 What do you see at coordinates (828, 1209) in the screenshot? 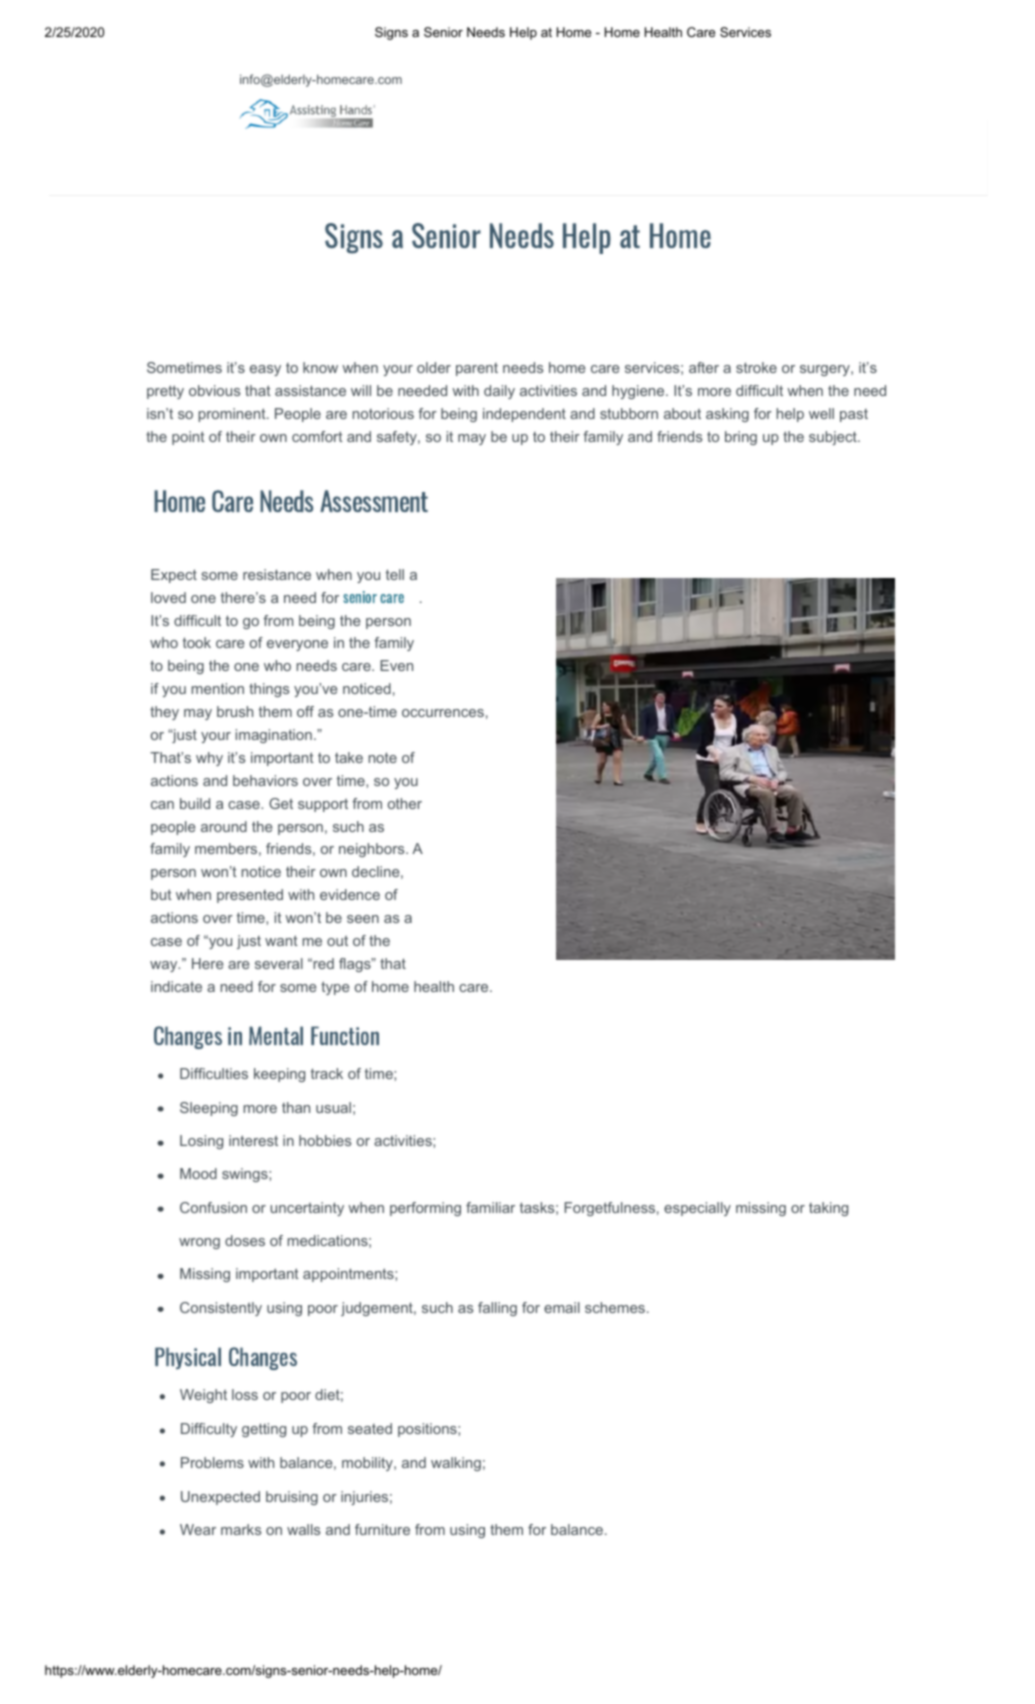
I see `taking` at bounding box center [828, 1209].
